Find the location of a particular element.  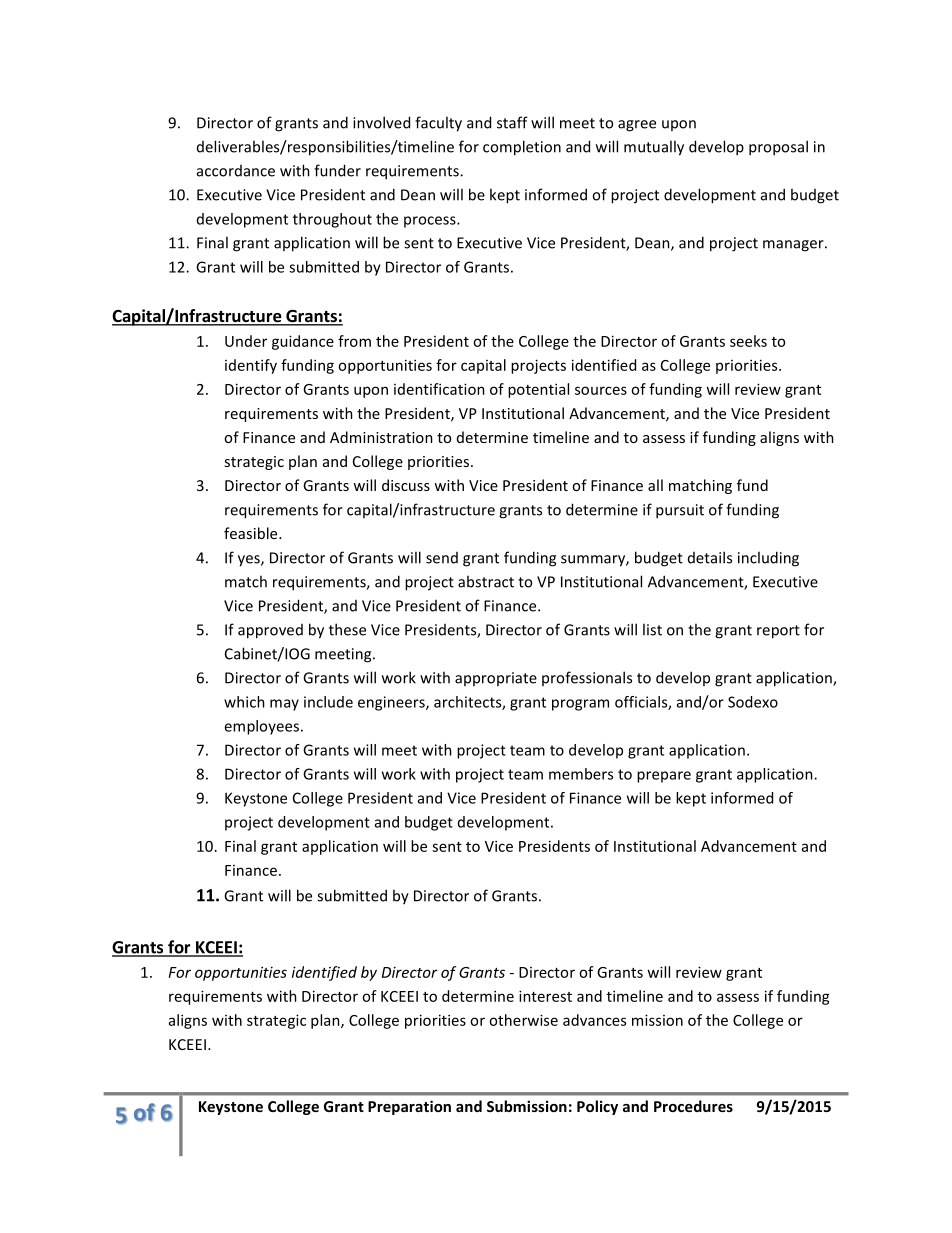

completion is located at coordinates (522, 148).
